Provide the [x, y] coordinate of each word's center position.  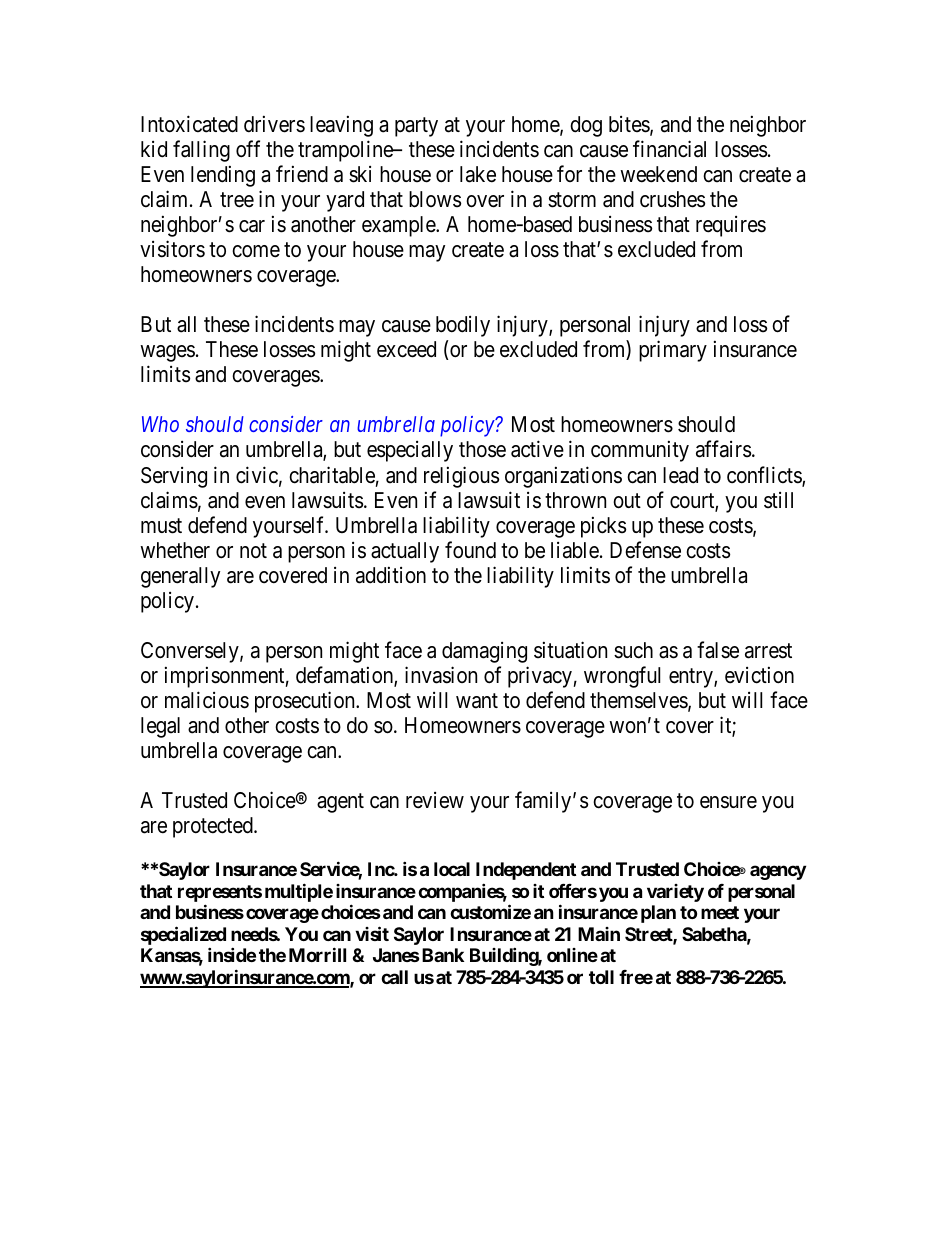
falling [201, 151]
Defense [645, 550]
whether [175, 550]
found [470, 550]
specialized [183, 937]
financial [669, 149]
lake [478, 174]
